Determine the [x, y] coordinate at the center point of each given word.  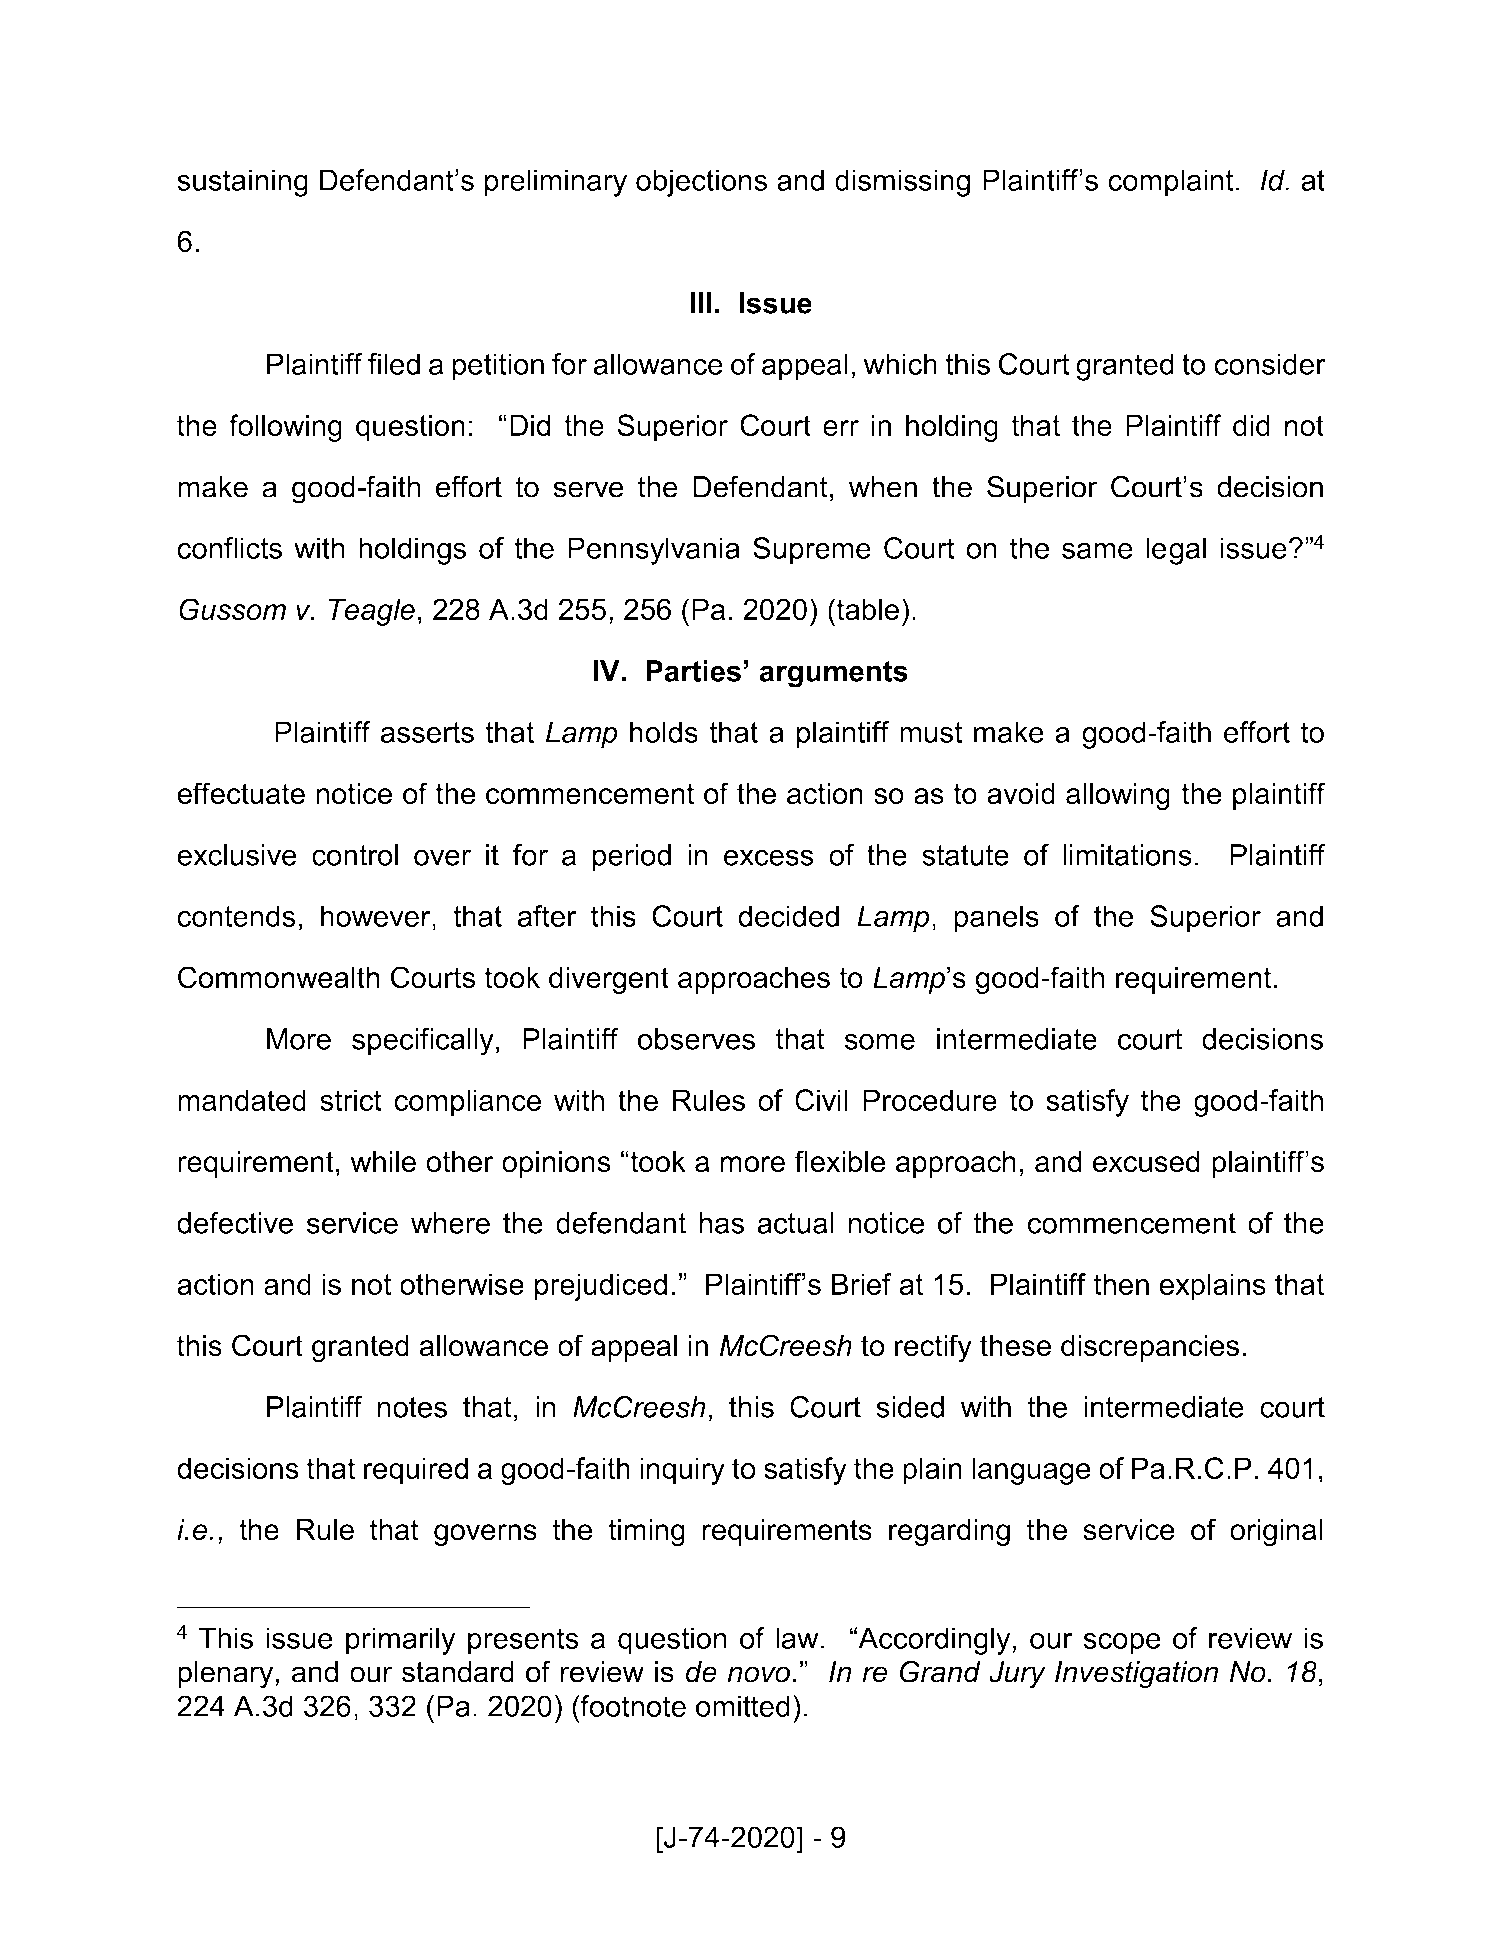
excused [1146, 1161]
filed [394, 364]
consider [1269, 364]
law [798, 1638]
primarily [400, 1641]
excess [769, 857]
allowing [1118, 796]
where [450, 1223]
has [721, 1223]
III [701, 303]
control [355, 855]
